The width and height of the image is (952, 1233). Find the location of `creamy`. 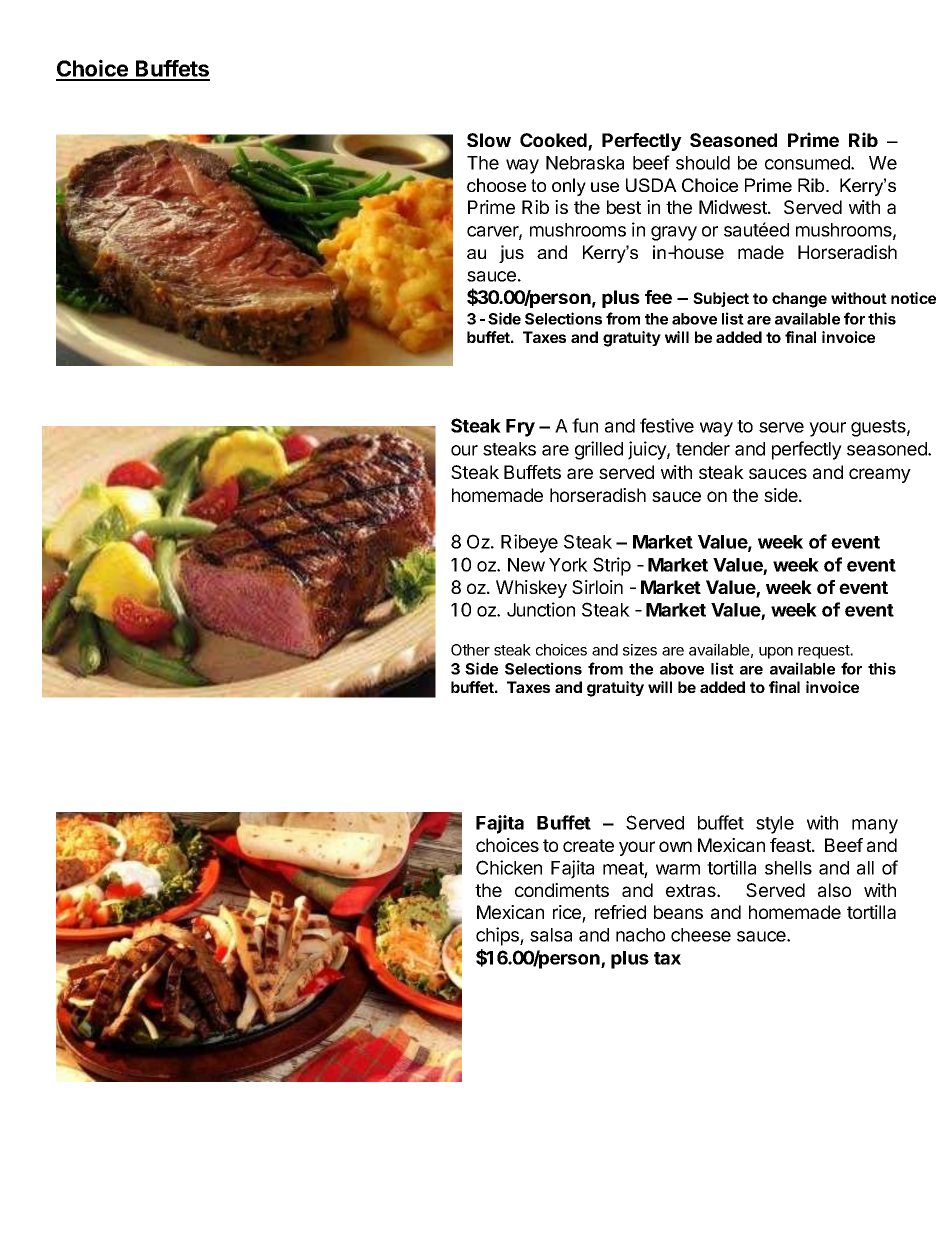

creamy is located at coordinates (880, 475).
